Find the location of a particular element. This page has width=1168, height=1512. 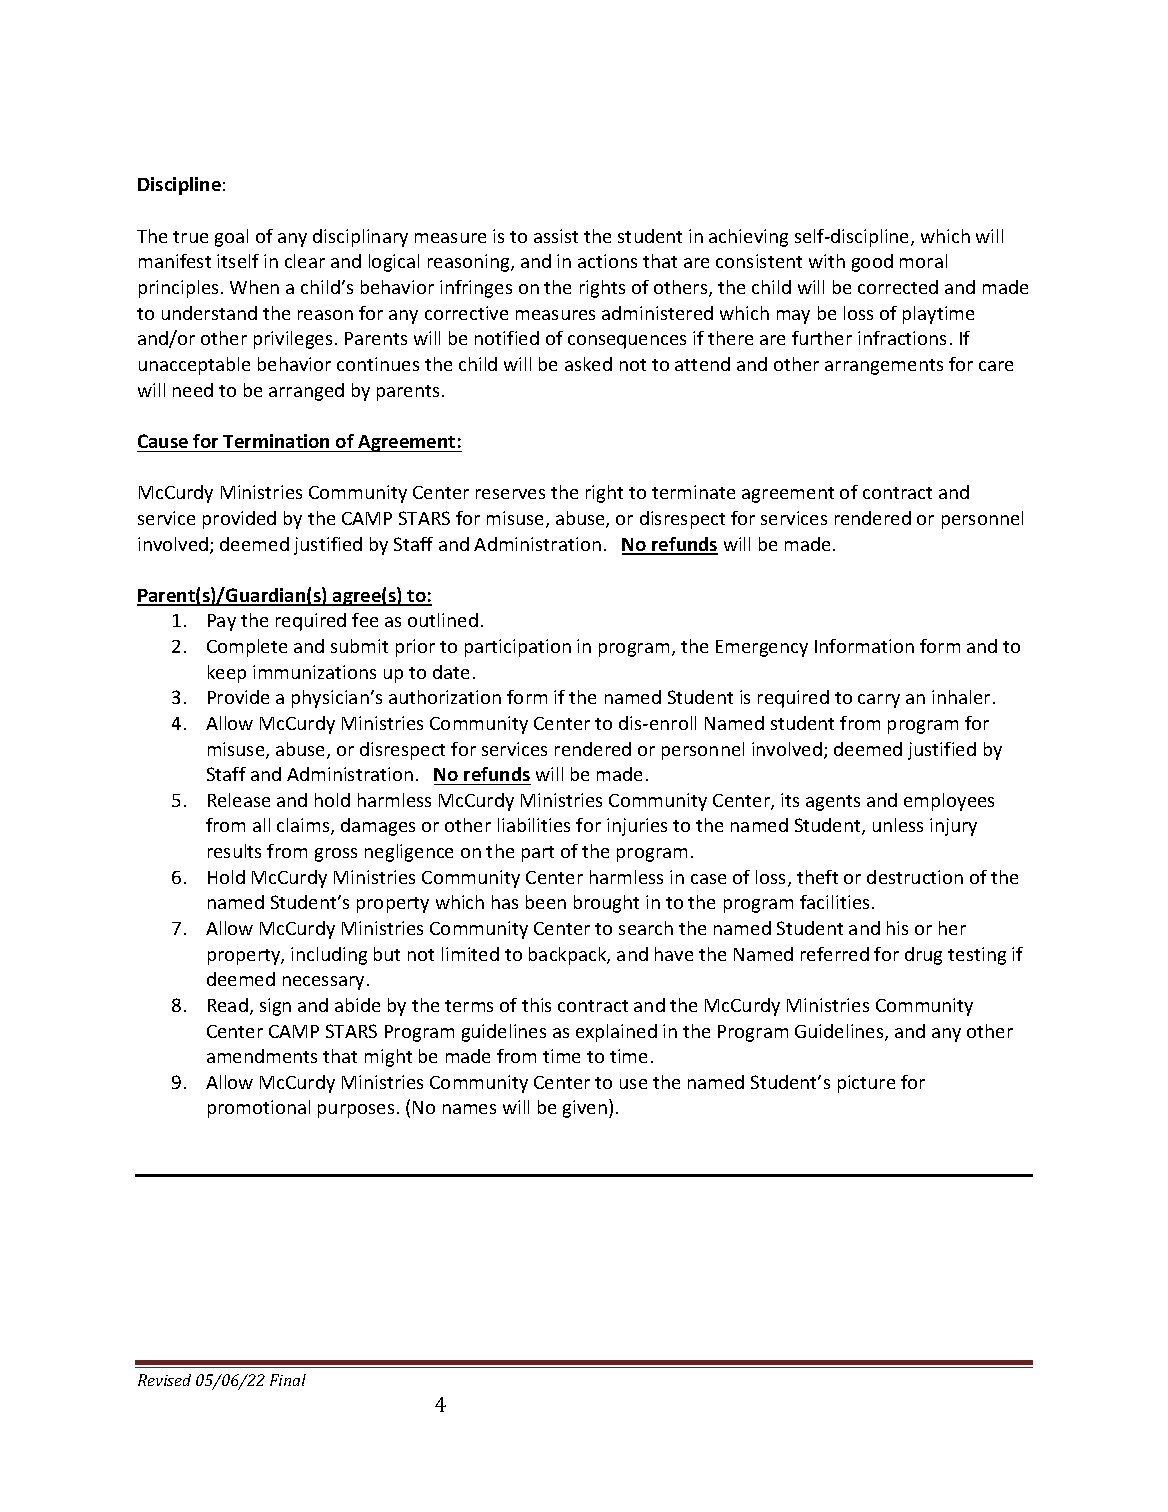

liabilities is located at coordinates (534, 825).
